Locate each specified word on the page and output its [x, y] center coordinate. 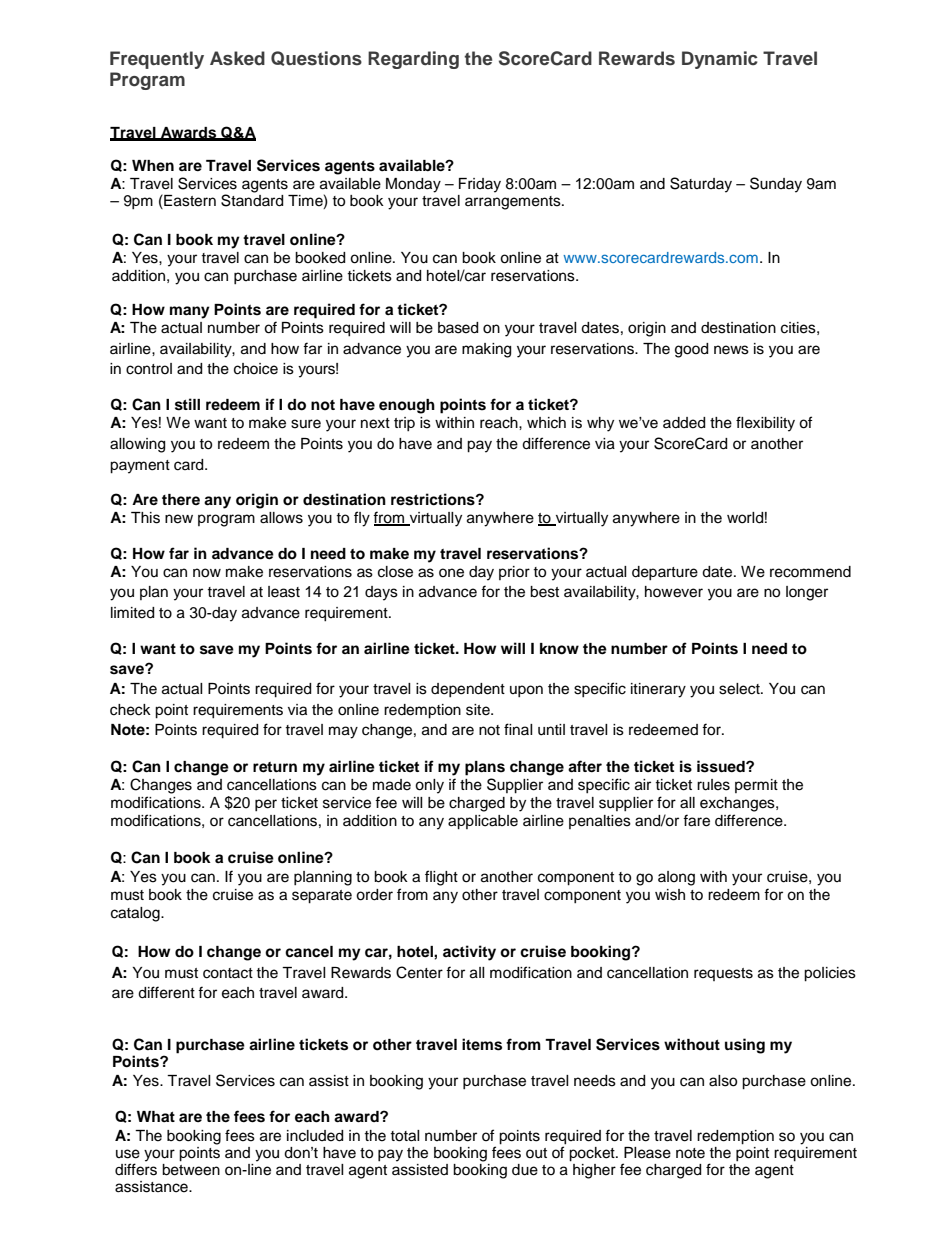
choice [256, 369]
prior [514, 573]
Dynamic [720, 60]
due [525, 1170]
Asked [237, 58]
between [191, 1168]
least [284, 592]
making [486, 350]
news [731, 350]
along [676, 878]
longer [807, 593]
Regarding [413, 60]
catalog [136, 914]
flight [441, 878]
